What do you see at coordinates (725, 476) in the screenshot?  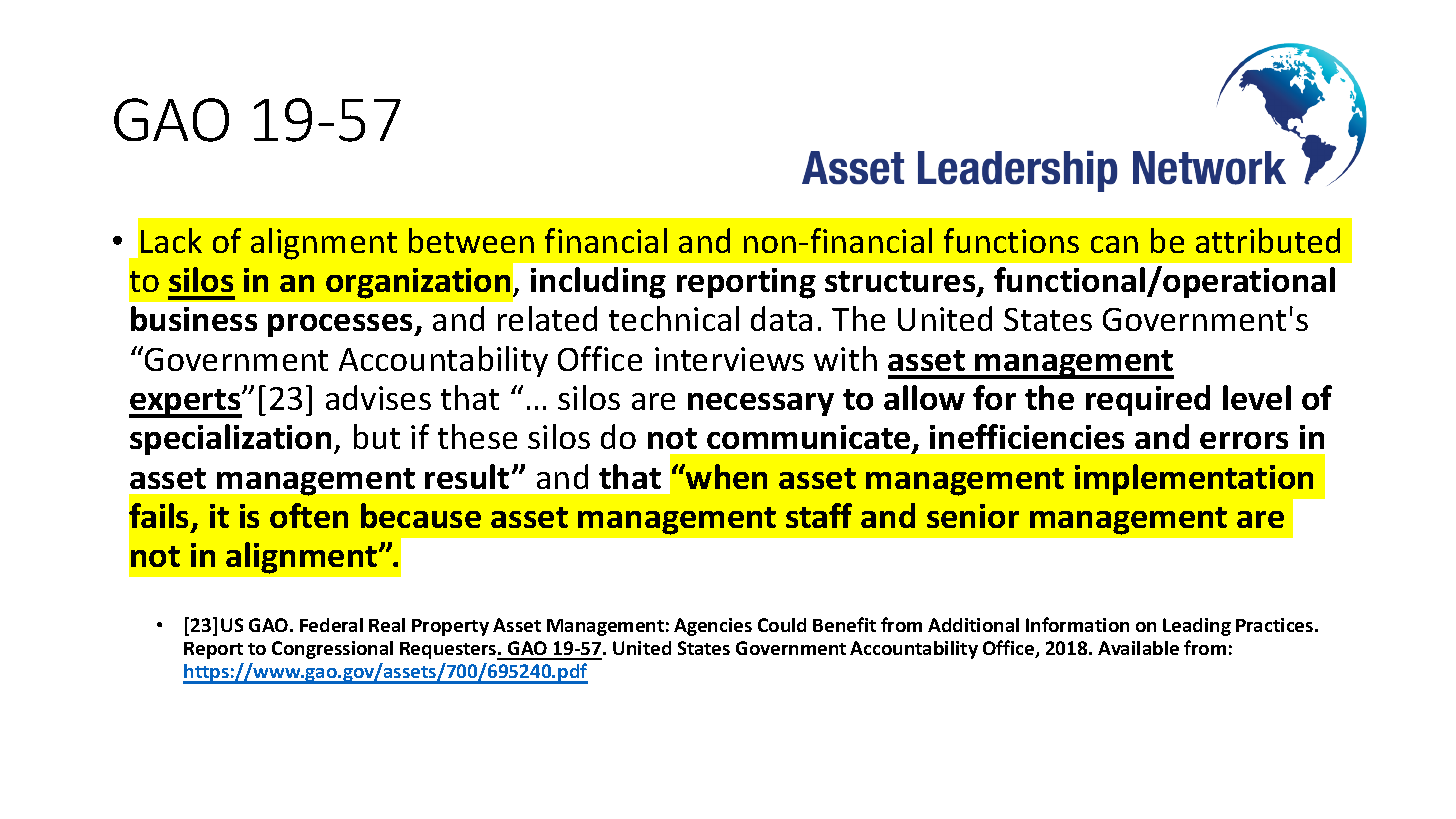 I see `when` at bounding box center [725, 476].
